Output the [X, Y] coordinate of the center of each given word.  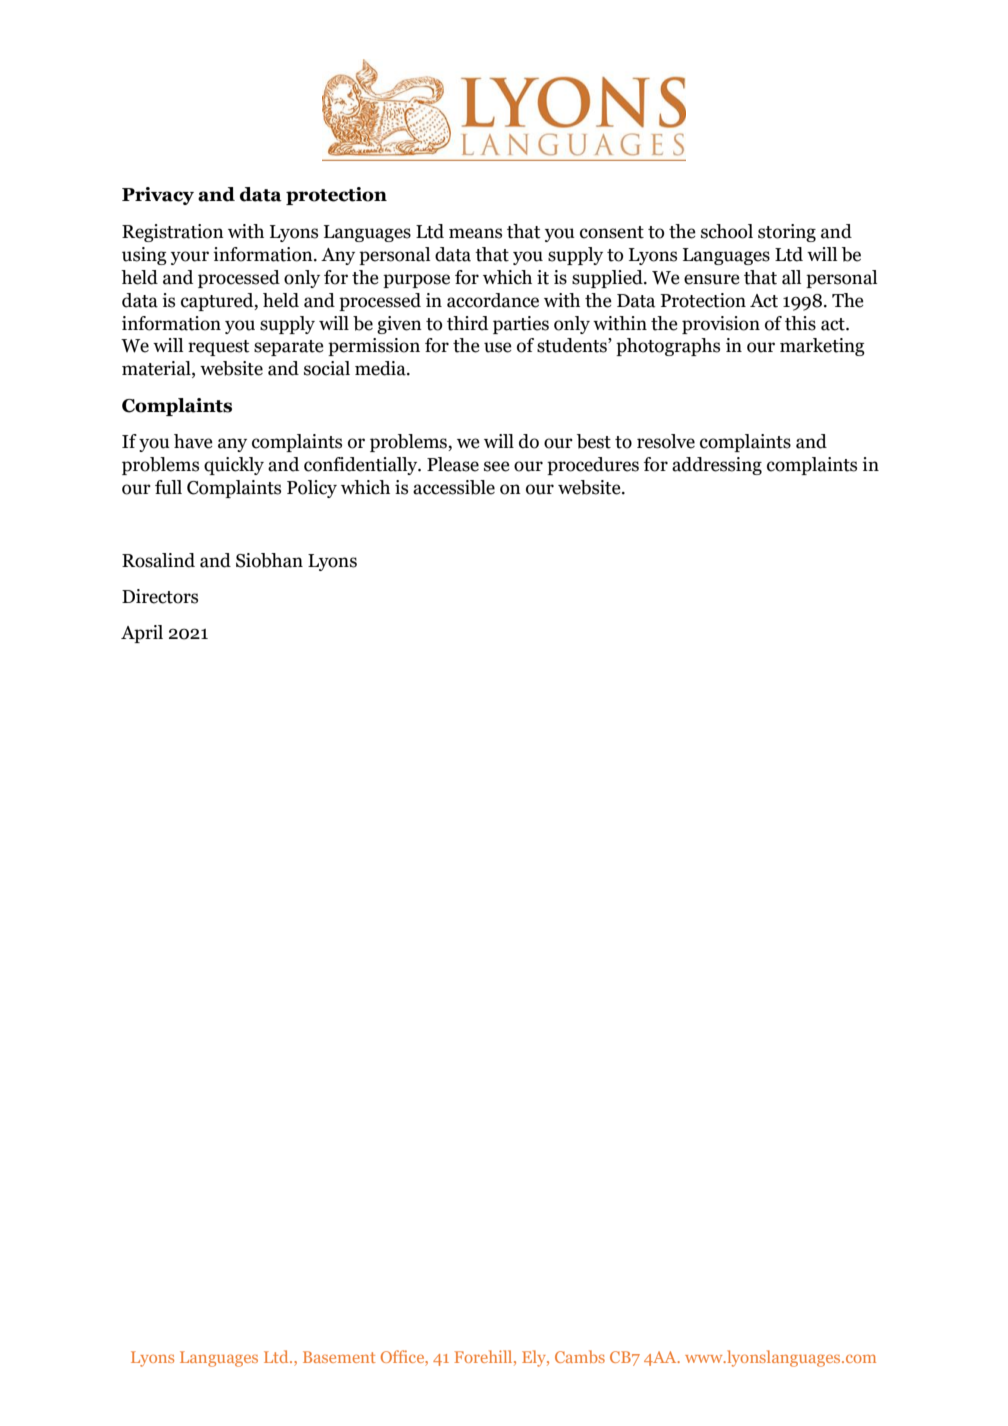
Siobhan [269, 560]
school [727, 231]
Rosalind [158, 560]
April [142, 634]
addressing [717, 466]
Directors [160, 596]
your [190, 258]
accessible [454, 487]
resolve [666, 441]
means [475, 233]
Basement [339, 1357]
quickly [234, 466]
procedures [593, 466]
